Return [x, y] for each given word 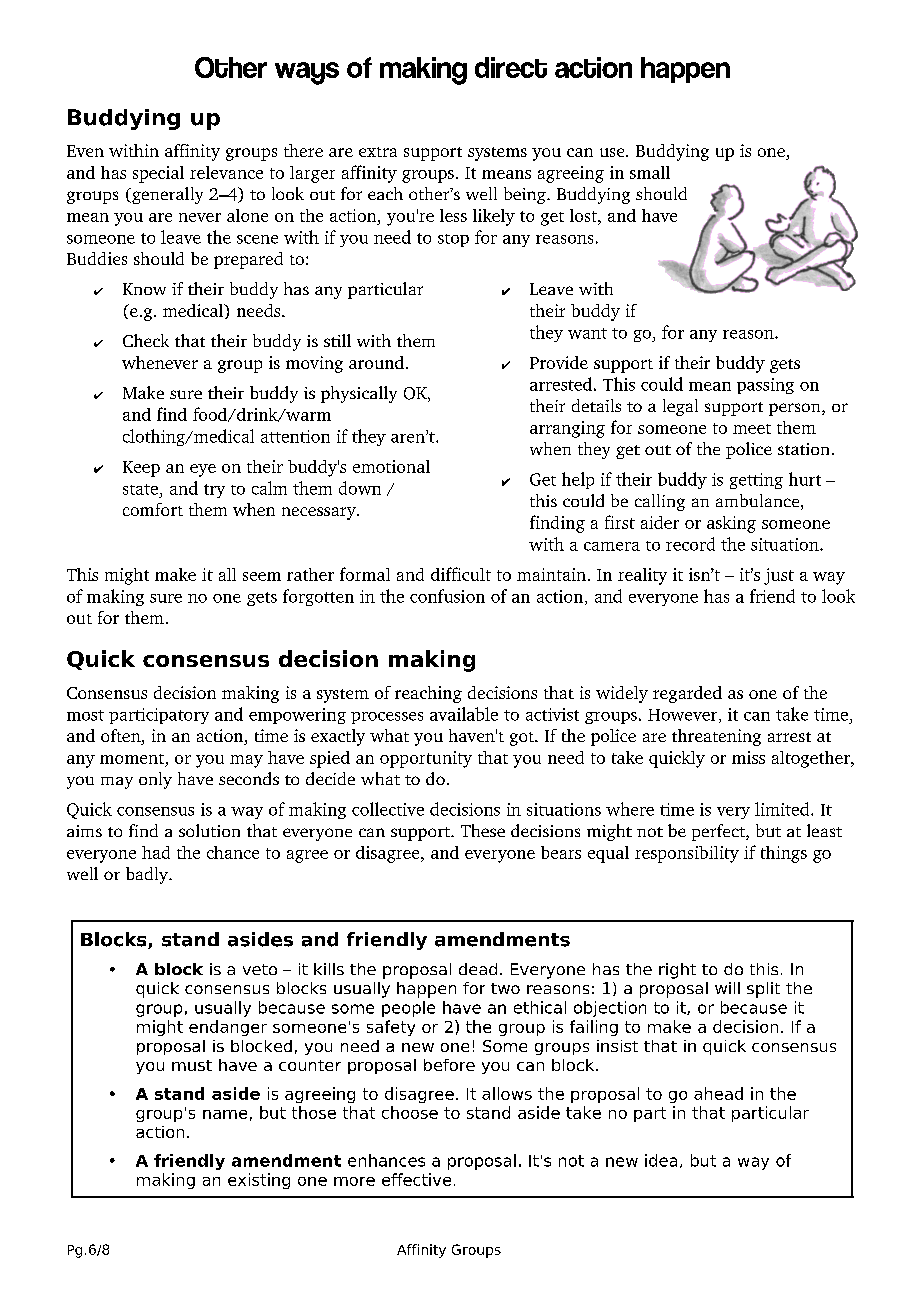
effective [416, 1179]
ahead [718, 1093]
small [650, 172]
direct [511, 67]
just [779, 576]
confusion [447, 596]
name [225, 1114]
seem [262, 576]
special [158, 174]
